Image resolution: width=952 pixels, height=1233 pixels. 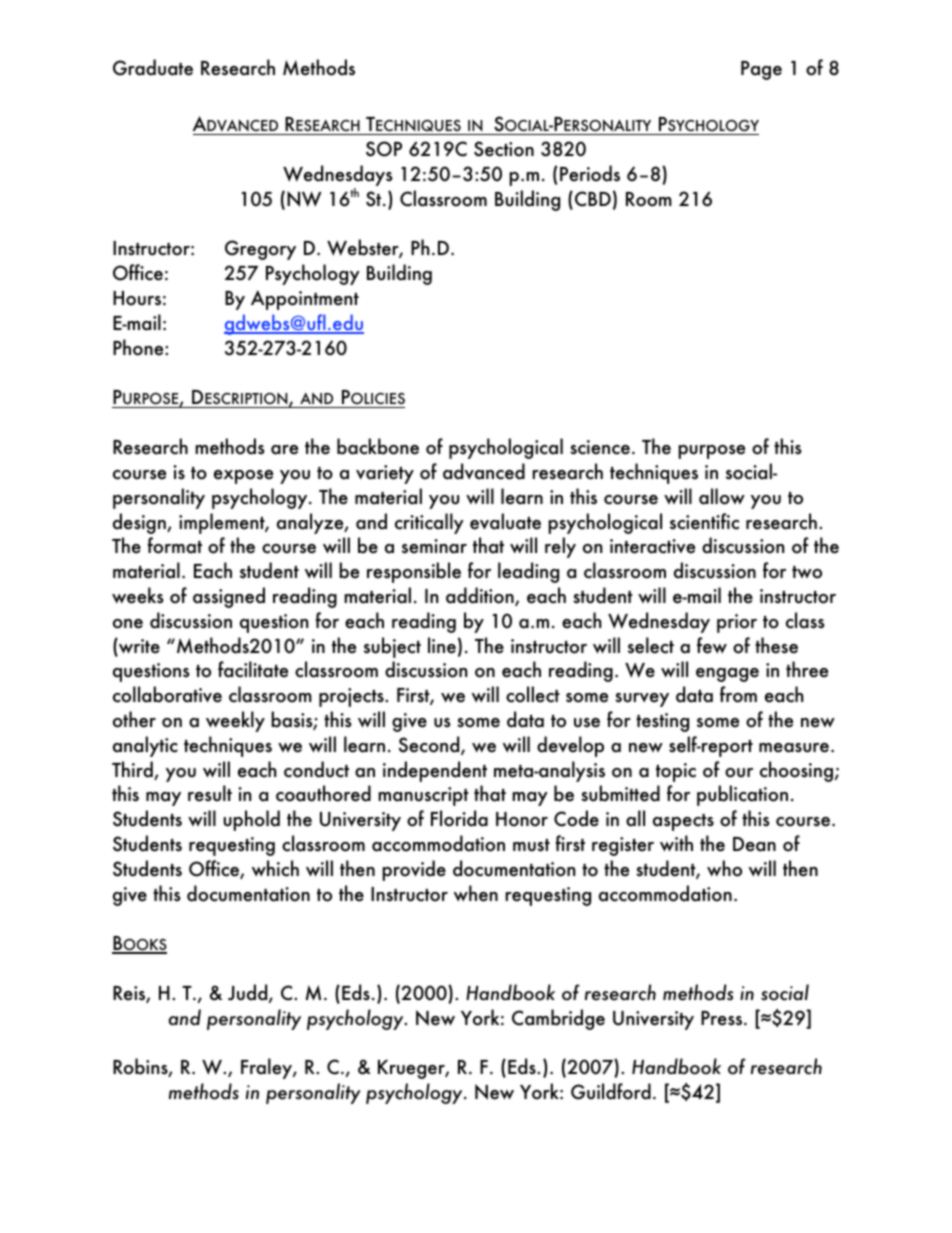 What do you see at coordinates (504, 149) in the document?
I see `Section` at bounding box center [504, 149].
